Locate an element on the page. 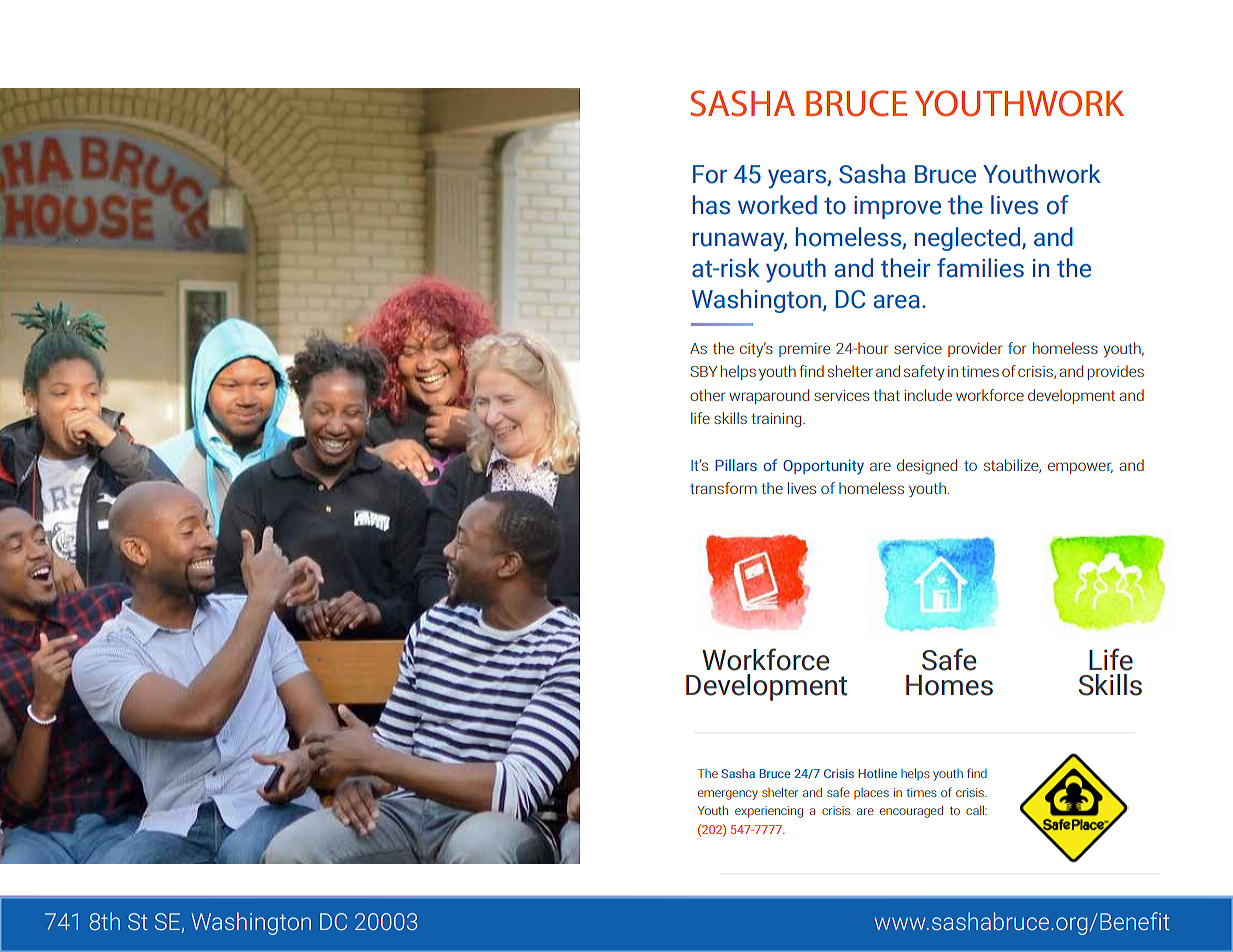 The image size is (1233, 952). improve is located at coordinates (897, 207).
